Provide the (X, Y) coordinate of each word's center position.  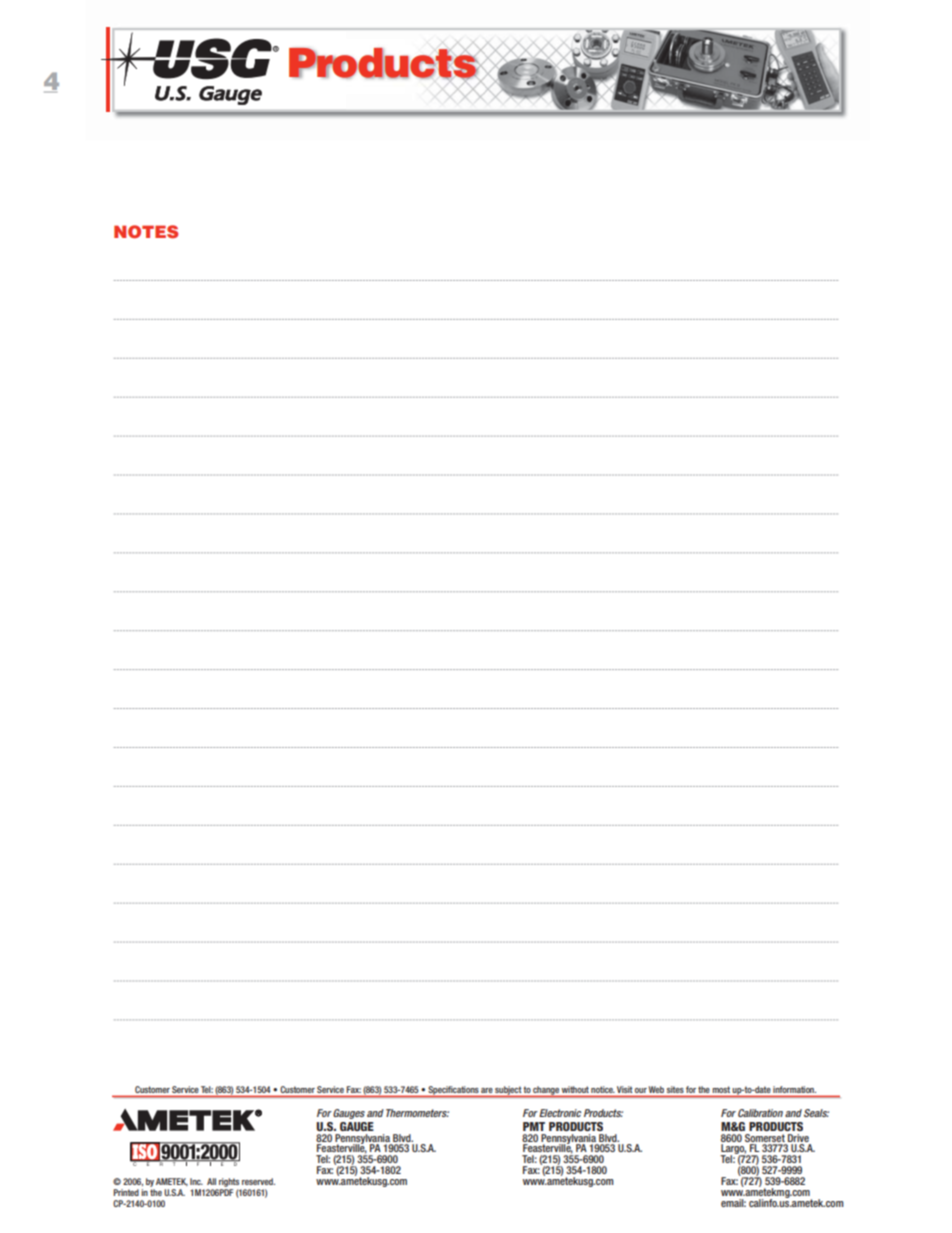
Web (656, 1089)
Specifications (453, 1091)
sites (675, 1089)
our (641, 1090)
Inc (196, 1181)
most (721, 1089)
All (211, 1181)
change (546, 1091)
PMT (534, 1126)
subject (508, 1091)
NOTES (146, 232)
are (486, 1090)
